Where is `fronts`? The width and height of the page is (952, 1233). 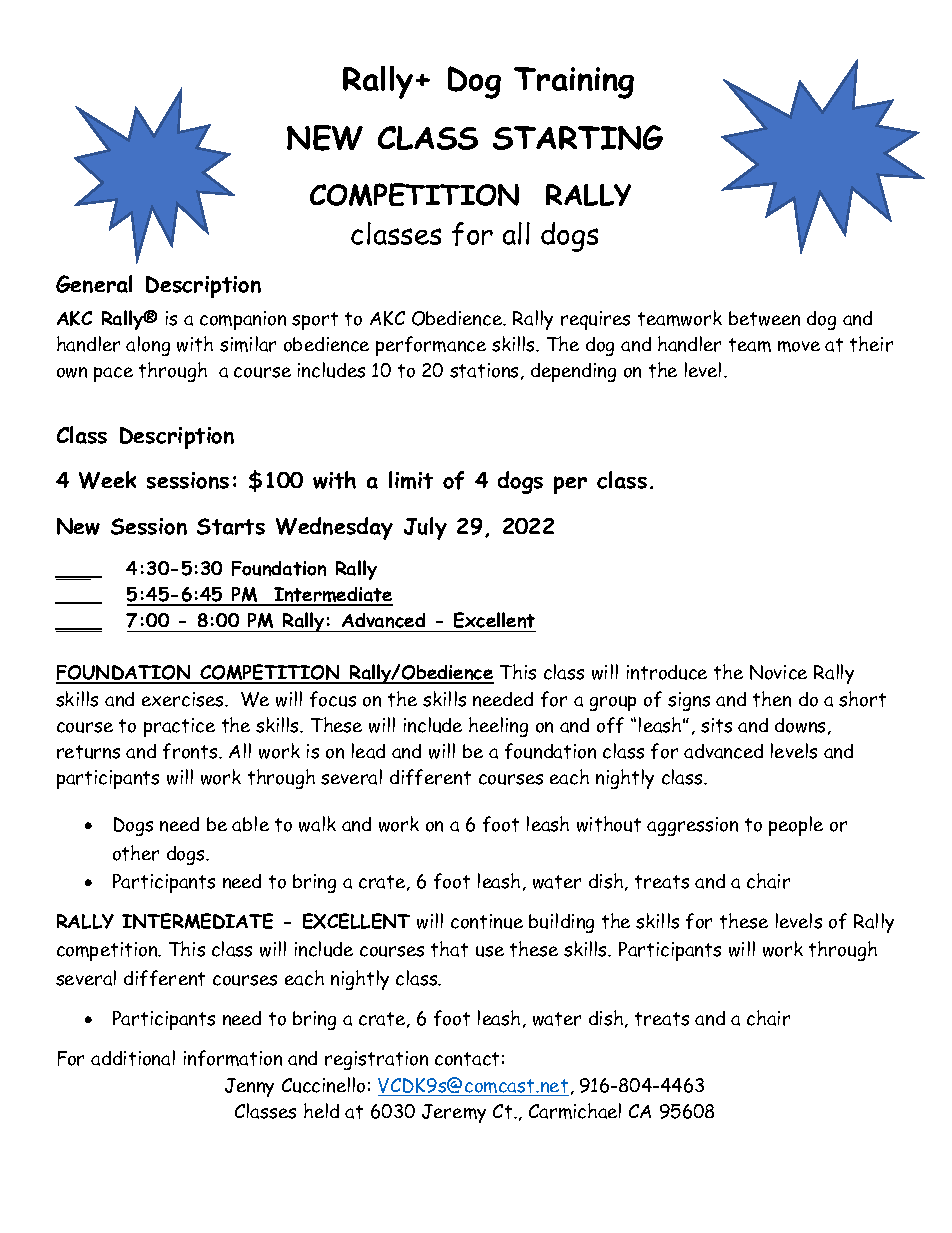
fronts is located at coordinates (191, 751).
